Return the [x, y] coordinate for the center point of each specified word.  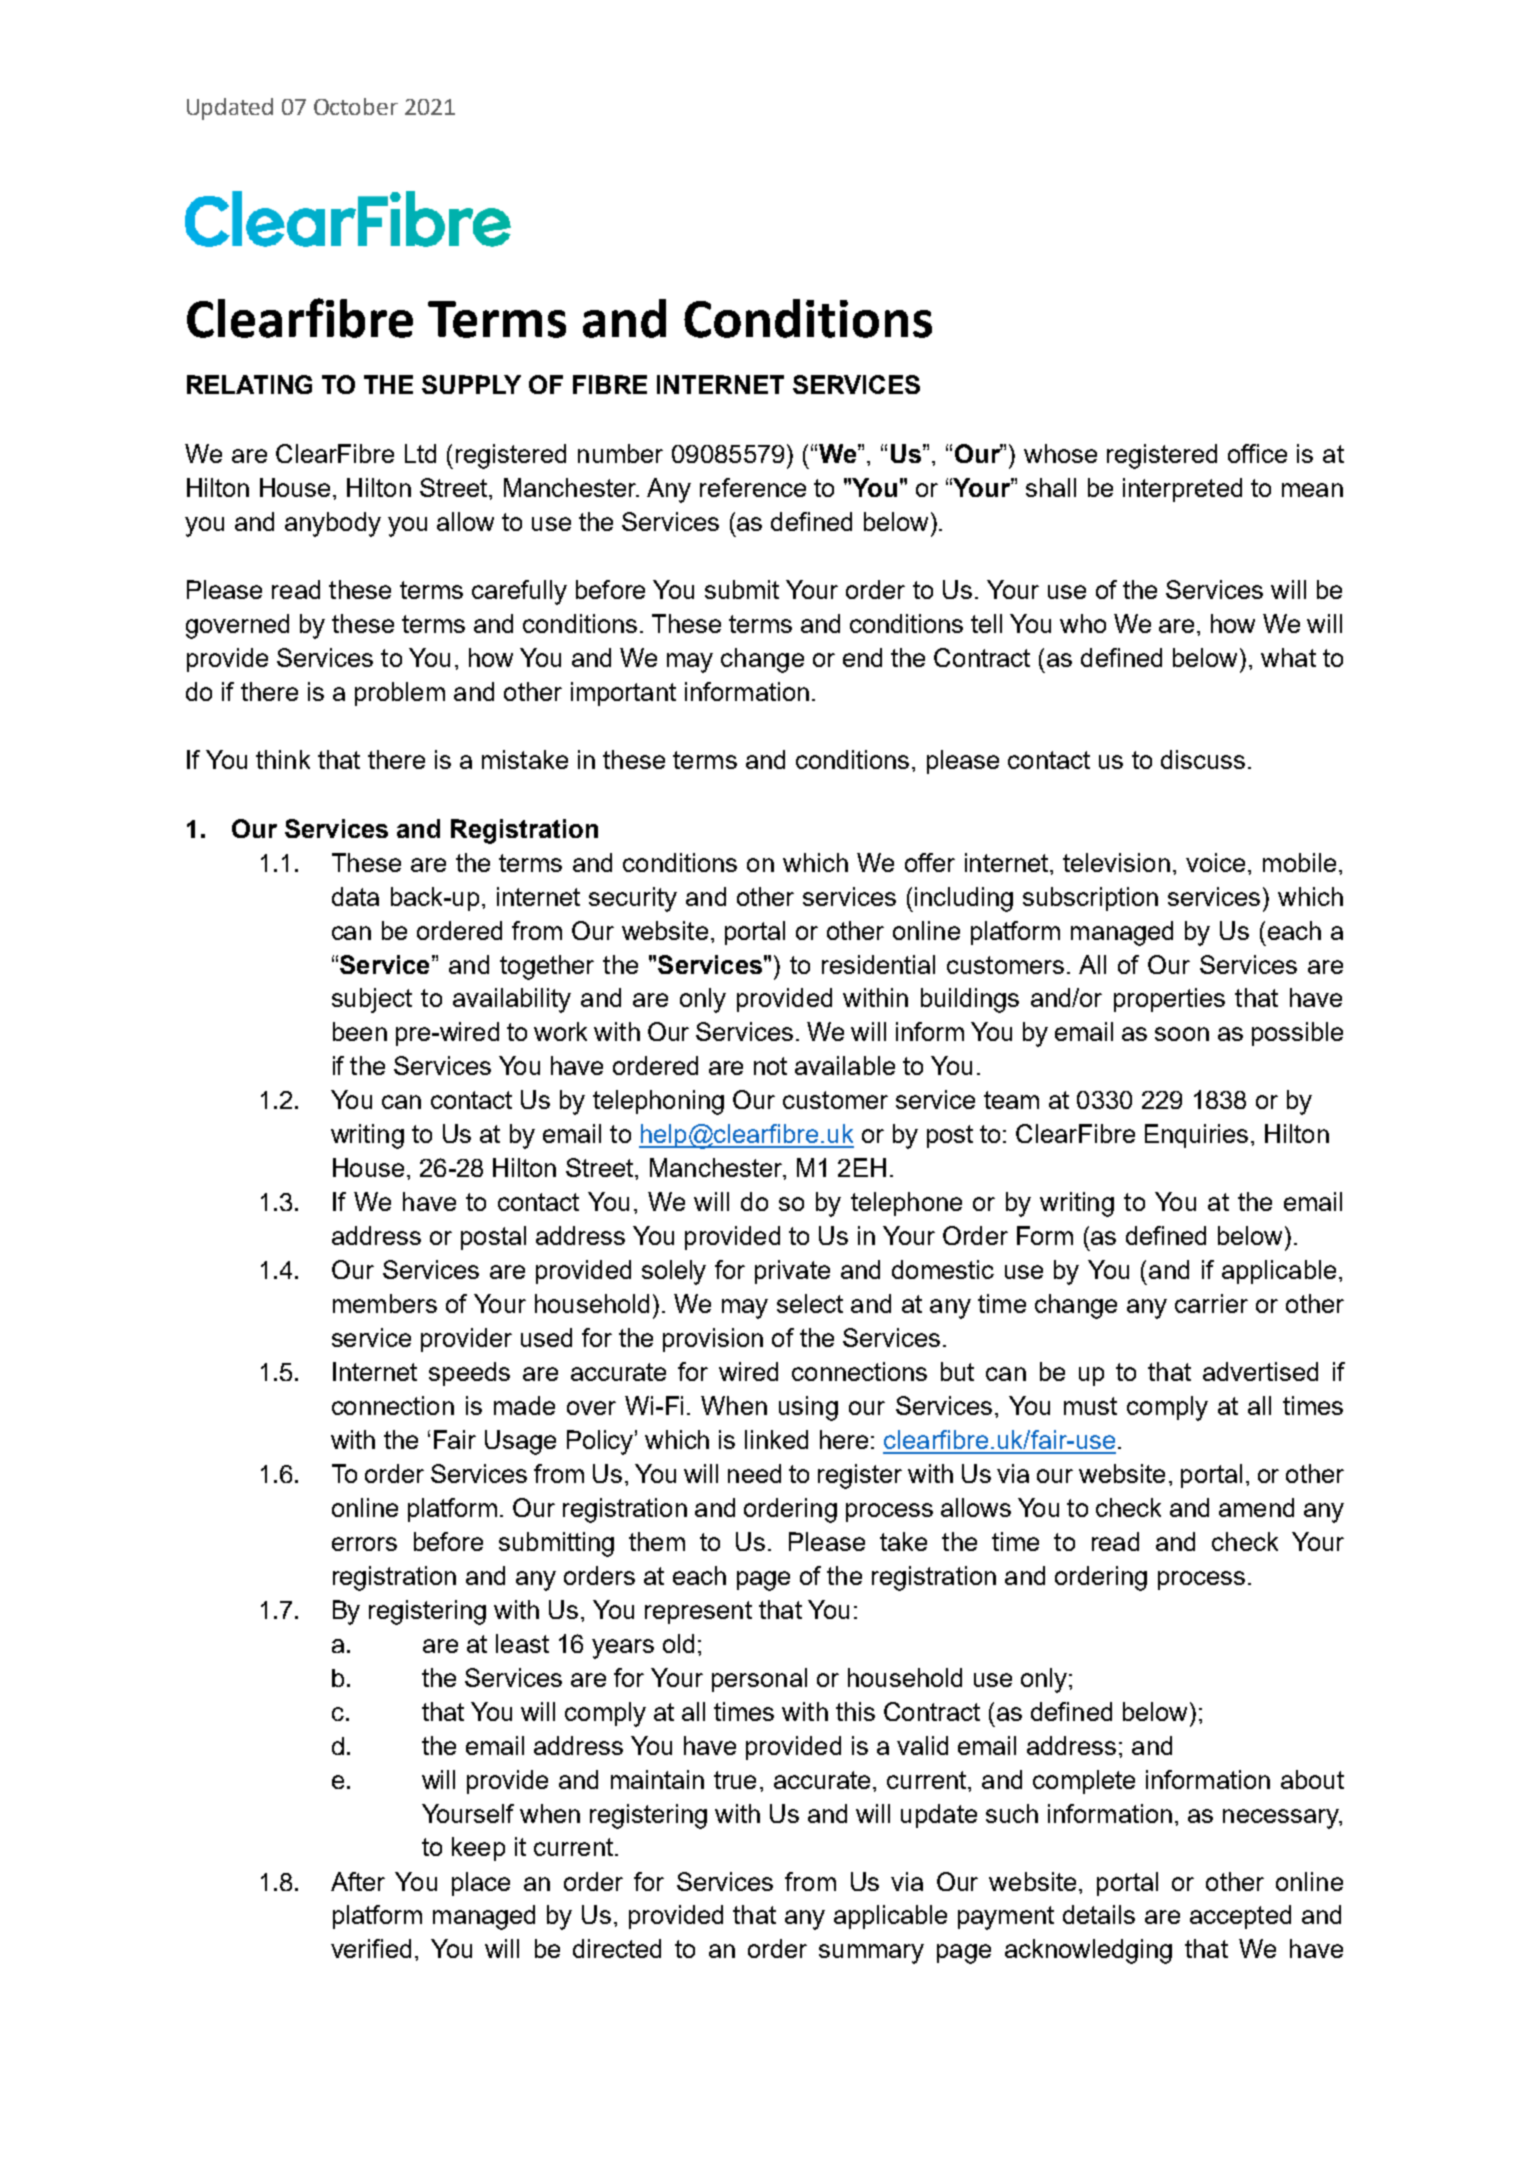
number [620, 453]
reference [753, 487]
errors [364, 1544]
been [360, 1031]
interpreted [1182, 490]
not [770, 1066]
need [754, 1473]
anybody [333, 524]
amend [1256, 1507]
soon [1182, 1034]
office [1257, 453]
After [358, 1881]
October [356, 106]
